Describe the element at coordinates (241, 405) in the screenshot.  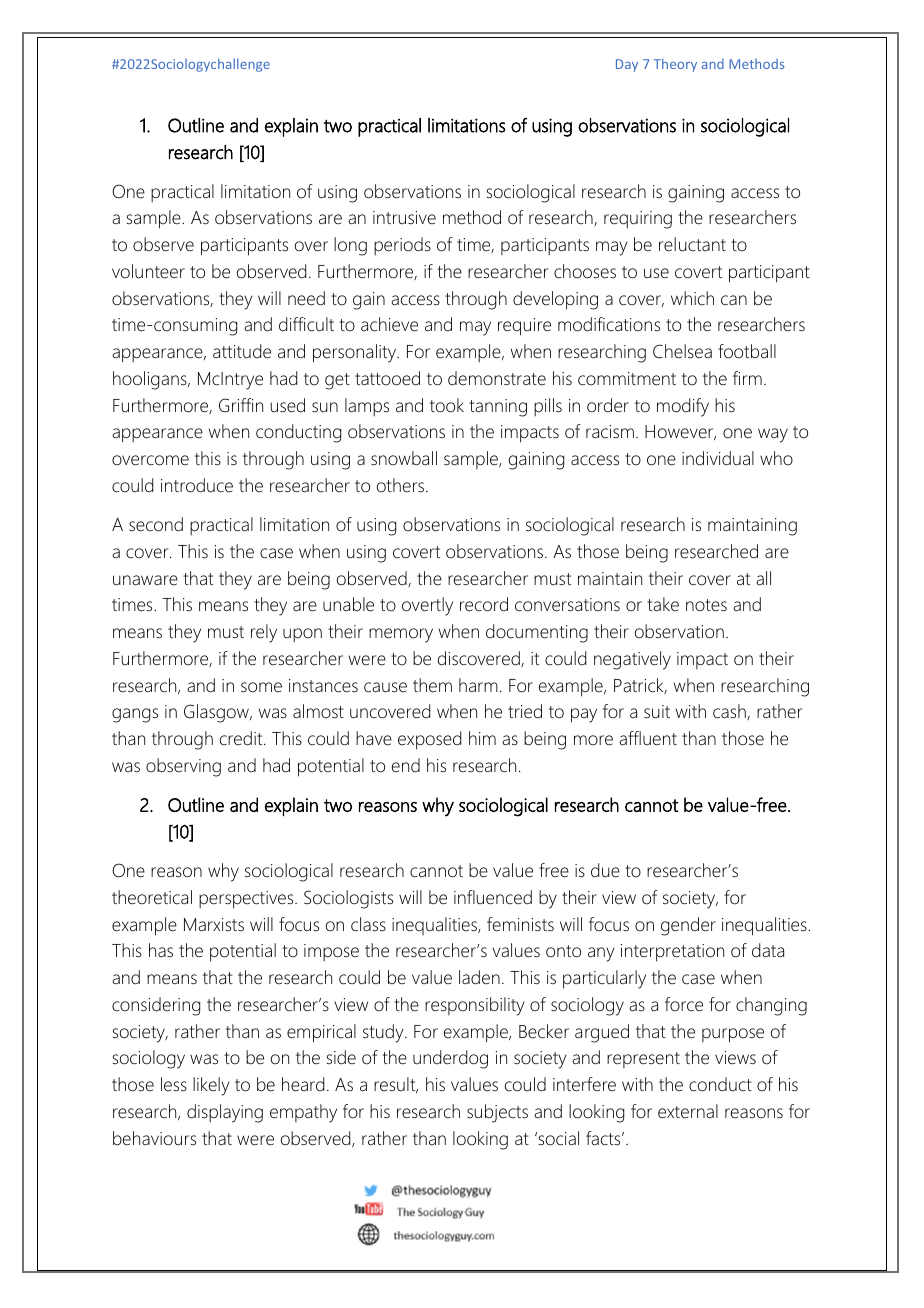
I see `Griffin` at that location.
